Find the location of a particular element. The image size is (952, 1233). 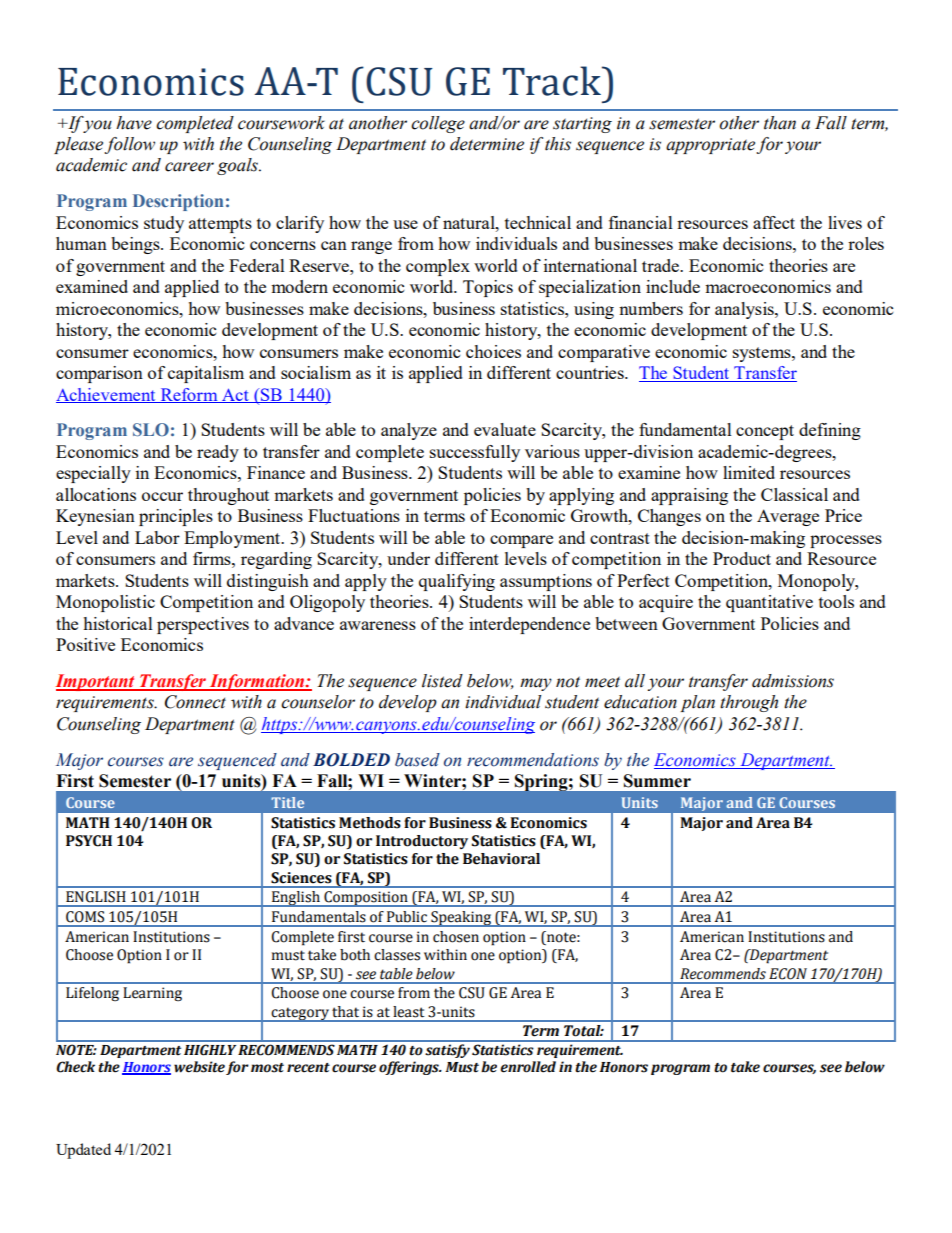

website is located at coordinates (199, 1067).
